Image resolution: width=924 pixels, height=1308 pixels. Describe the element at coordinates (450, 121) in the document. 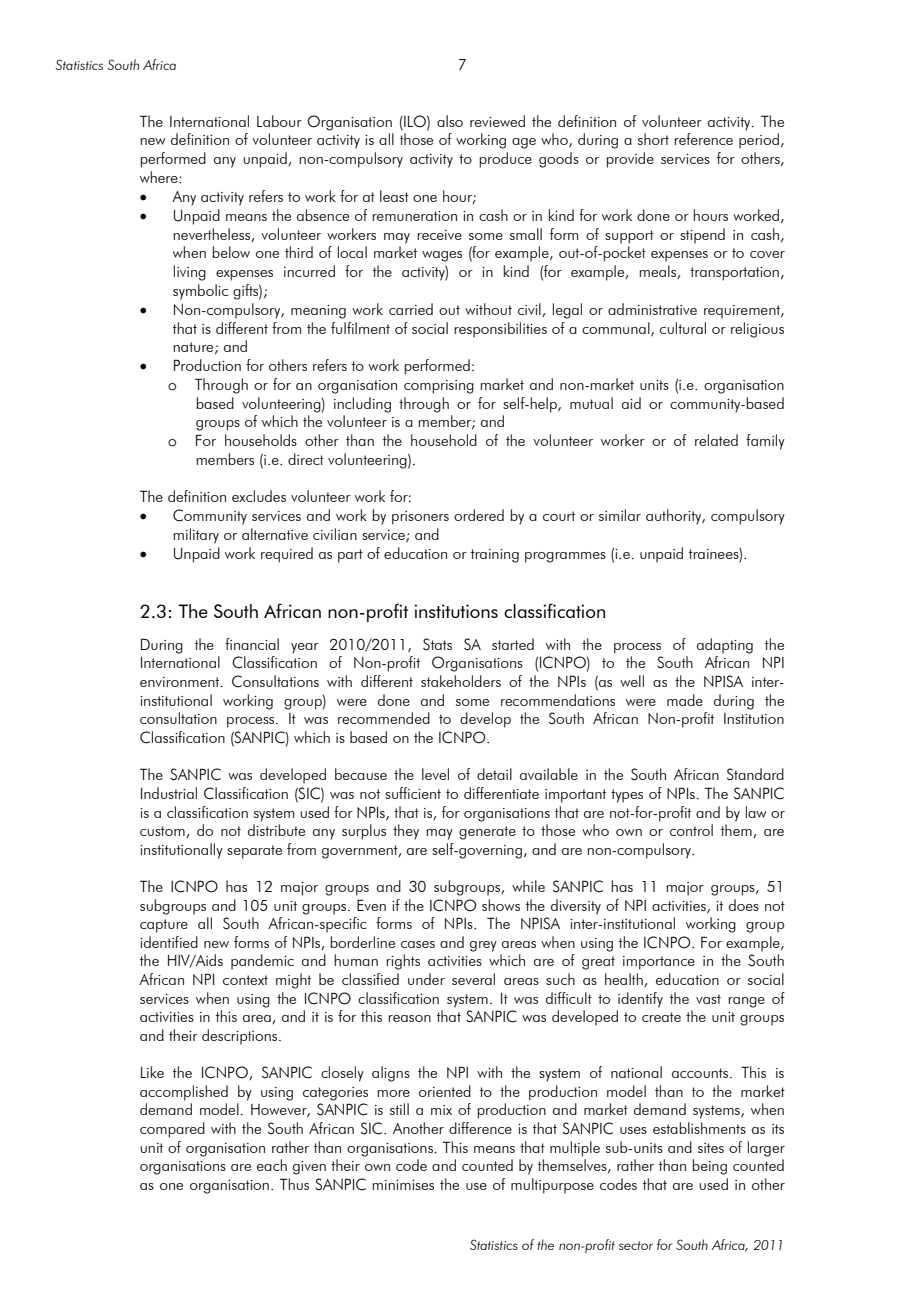

I see `also` at that location.
